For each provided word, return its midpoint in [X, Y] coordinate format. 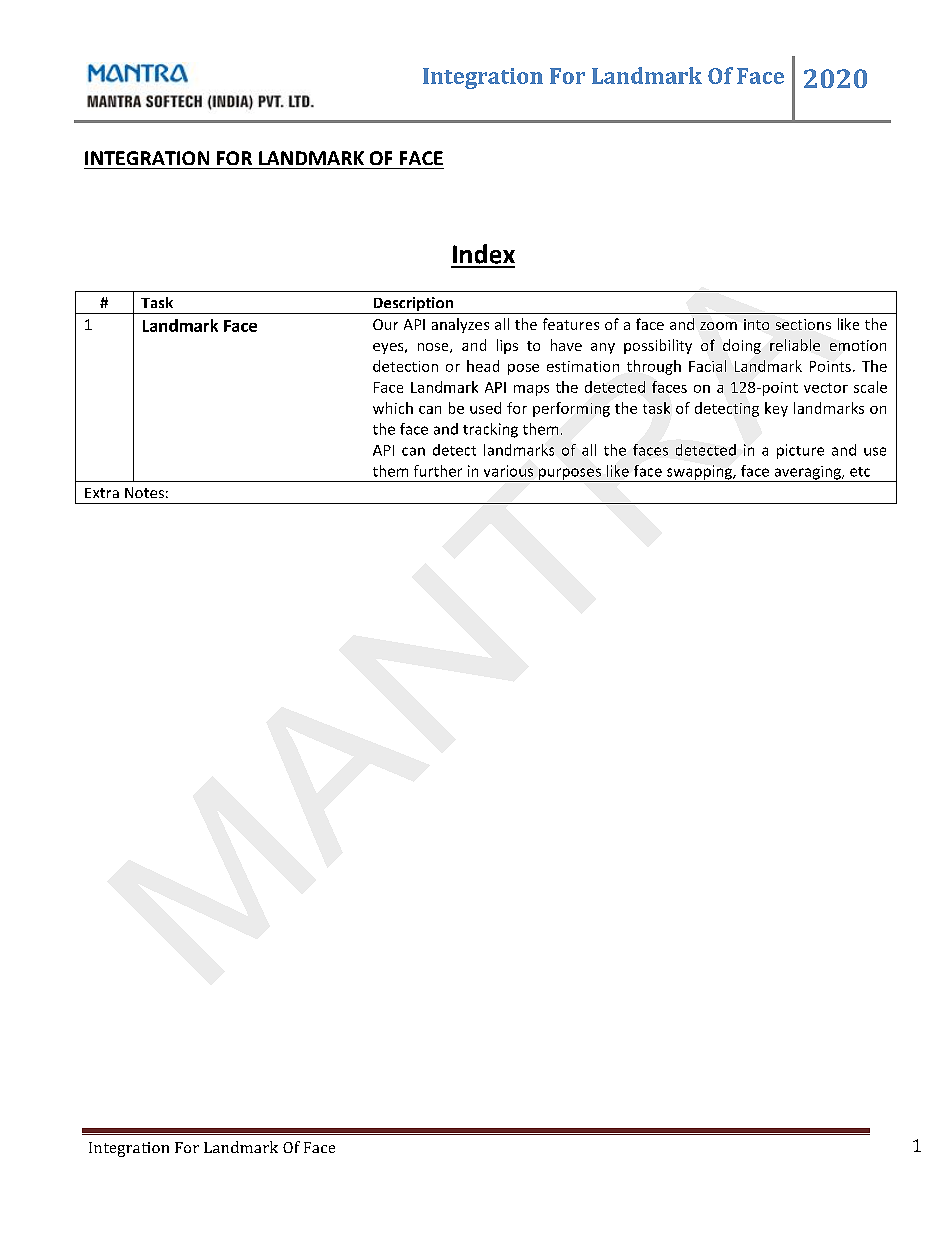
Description [413, 305]
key [776, 409]
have [566, 345]
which [393, 408]
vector [826, 388]
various [508, 471]
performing [571, 409]
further [438, 471]
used [485, 408]
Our [385, 324]
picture [800, 451]
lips [507, 346]
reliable [795, 345]
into [756, 324]
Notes [144, 492]
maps [531, 390]
